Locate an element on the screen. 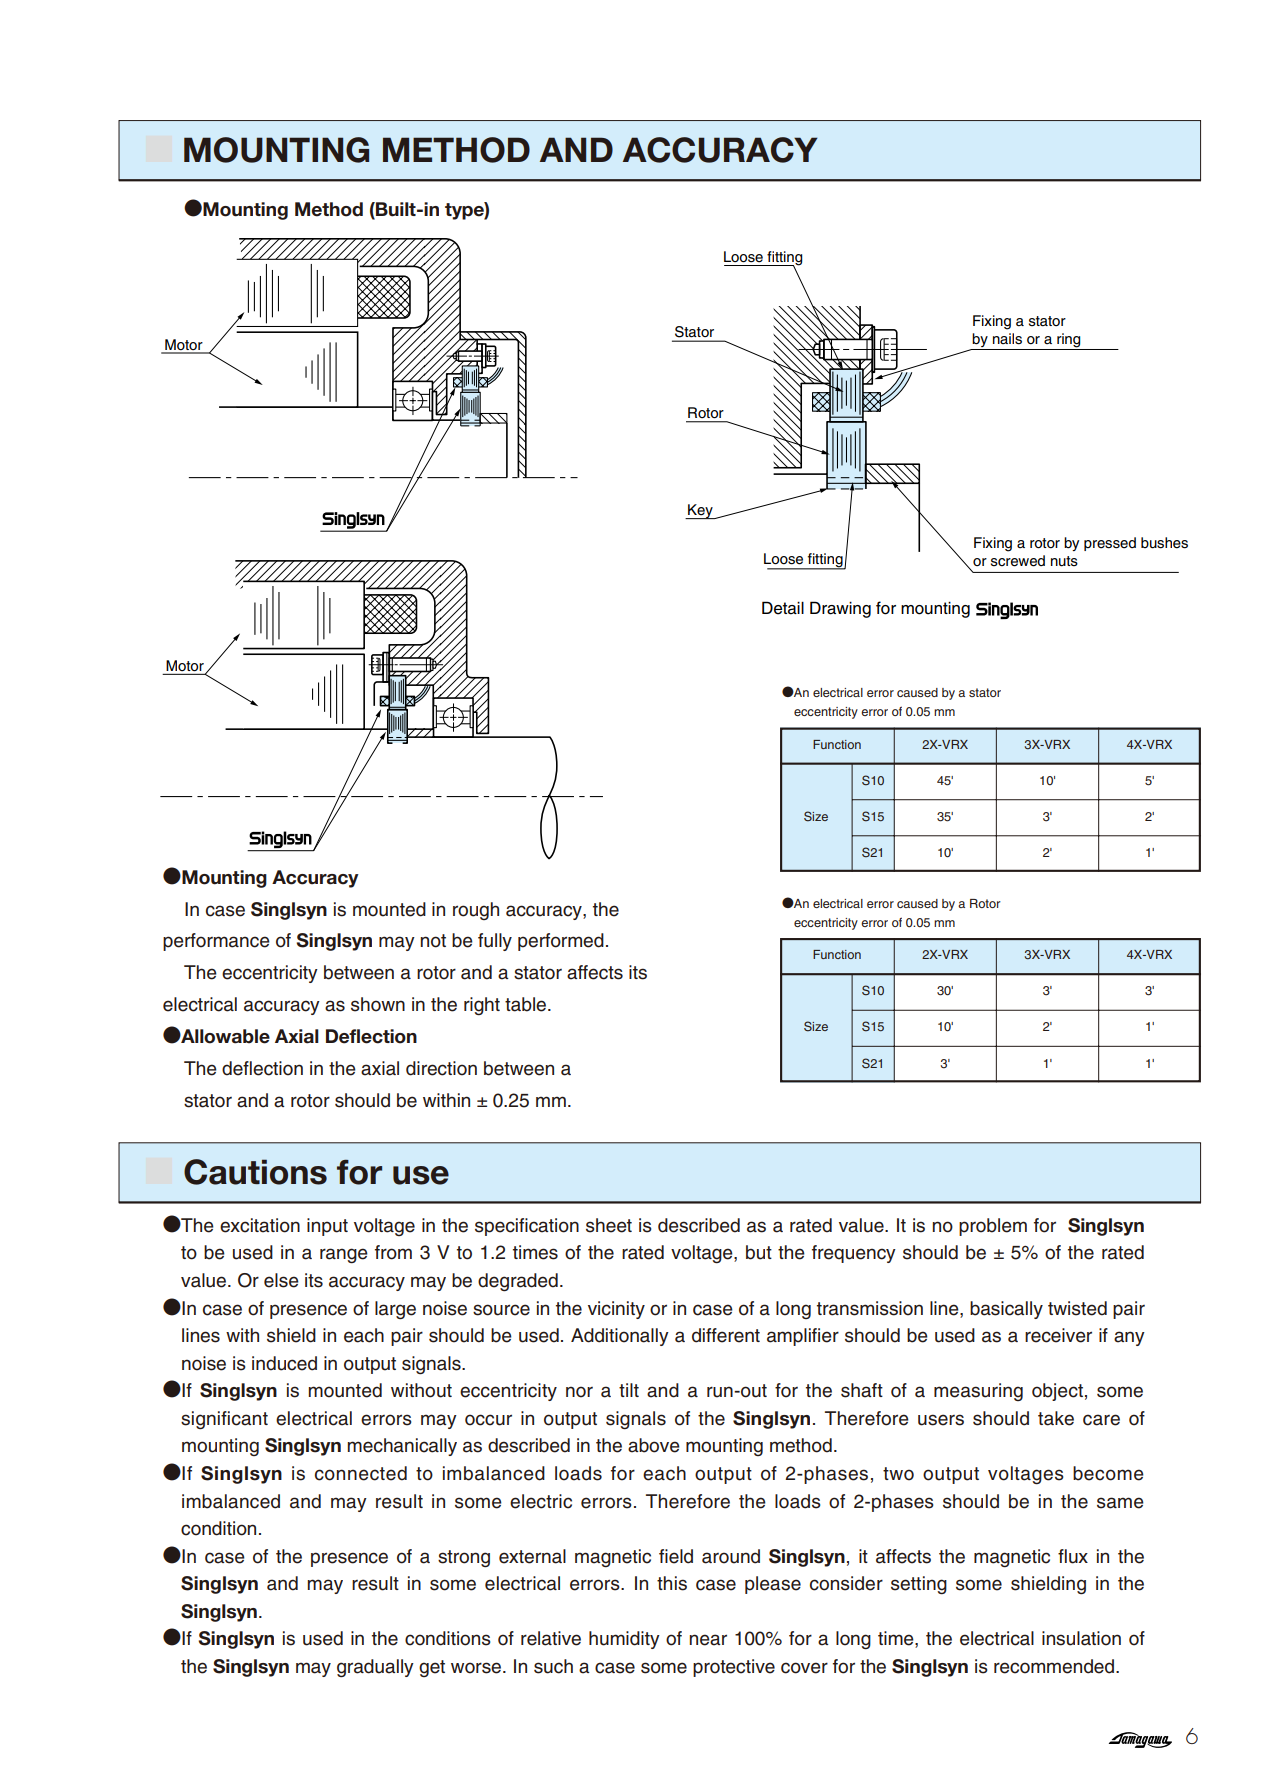  nails is located at coordinates (1007, 339).
